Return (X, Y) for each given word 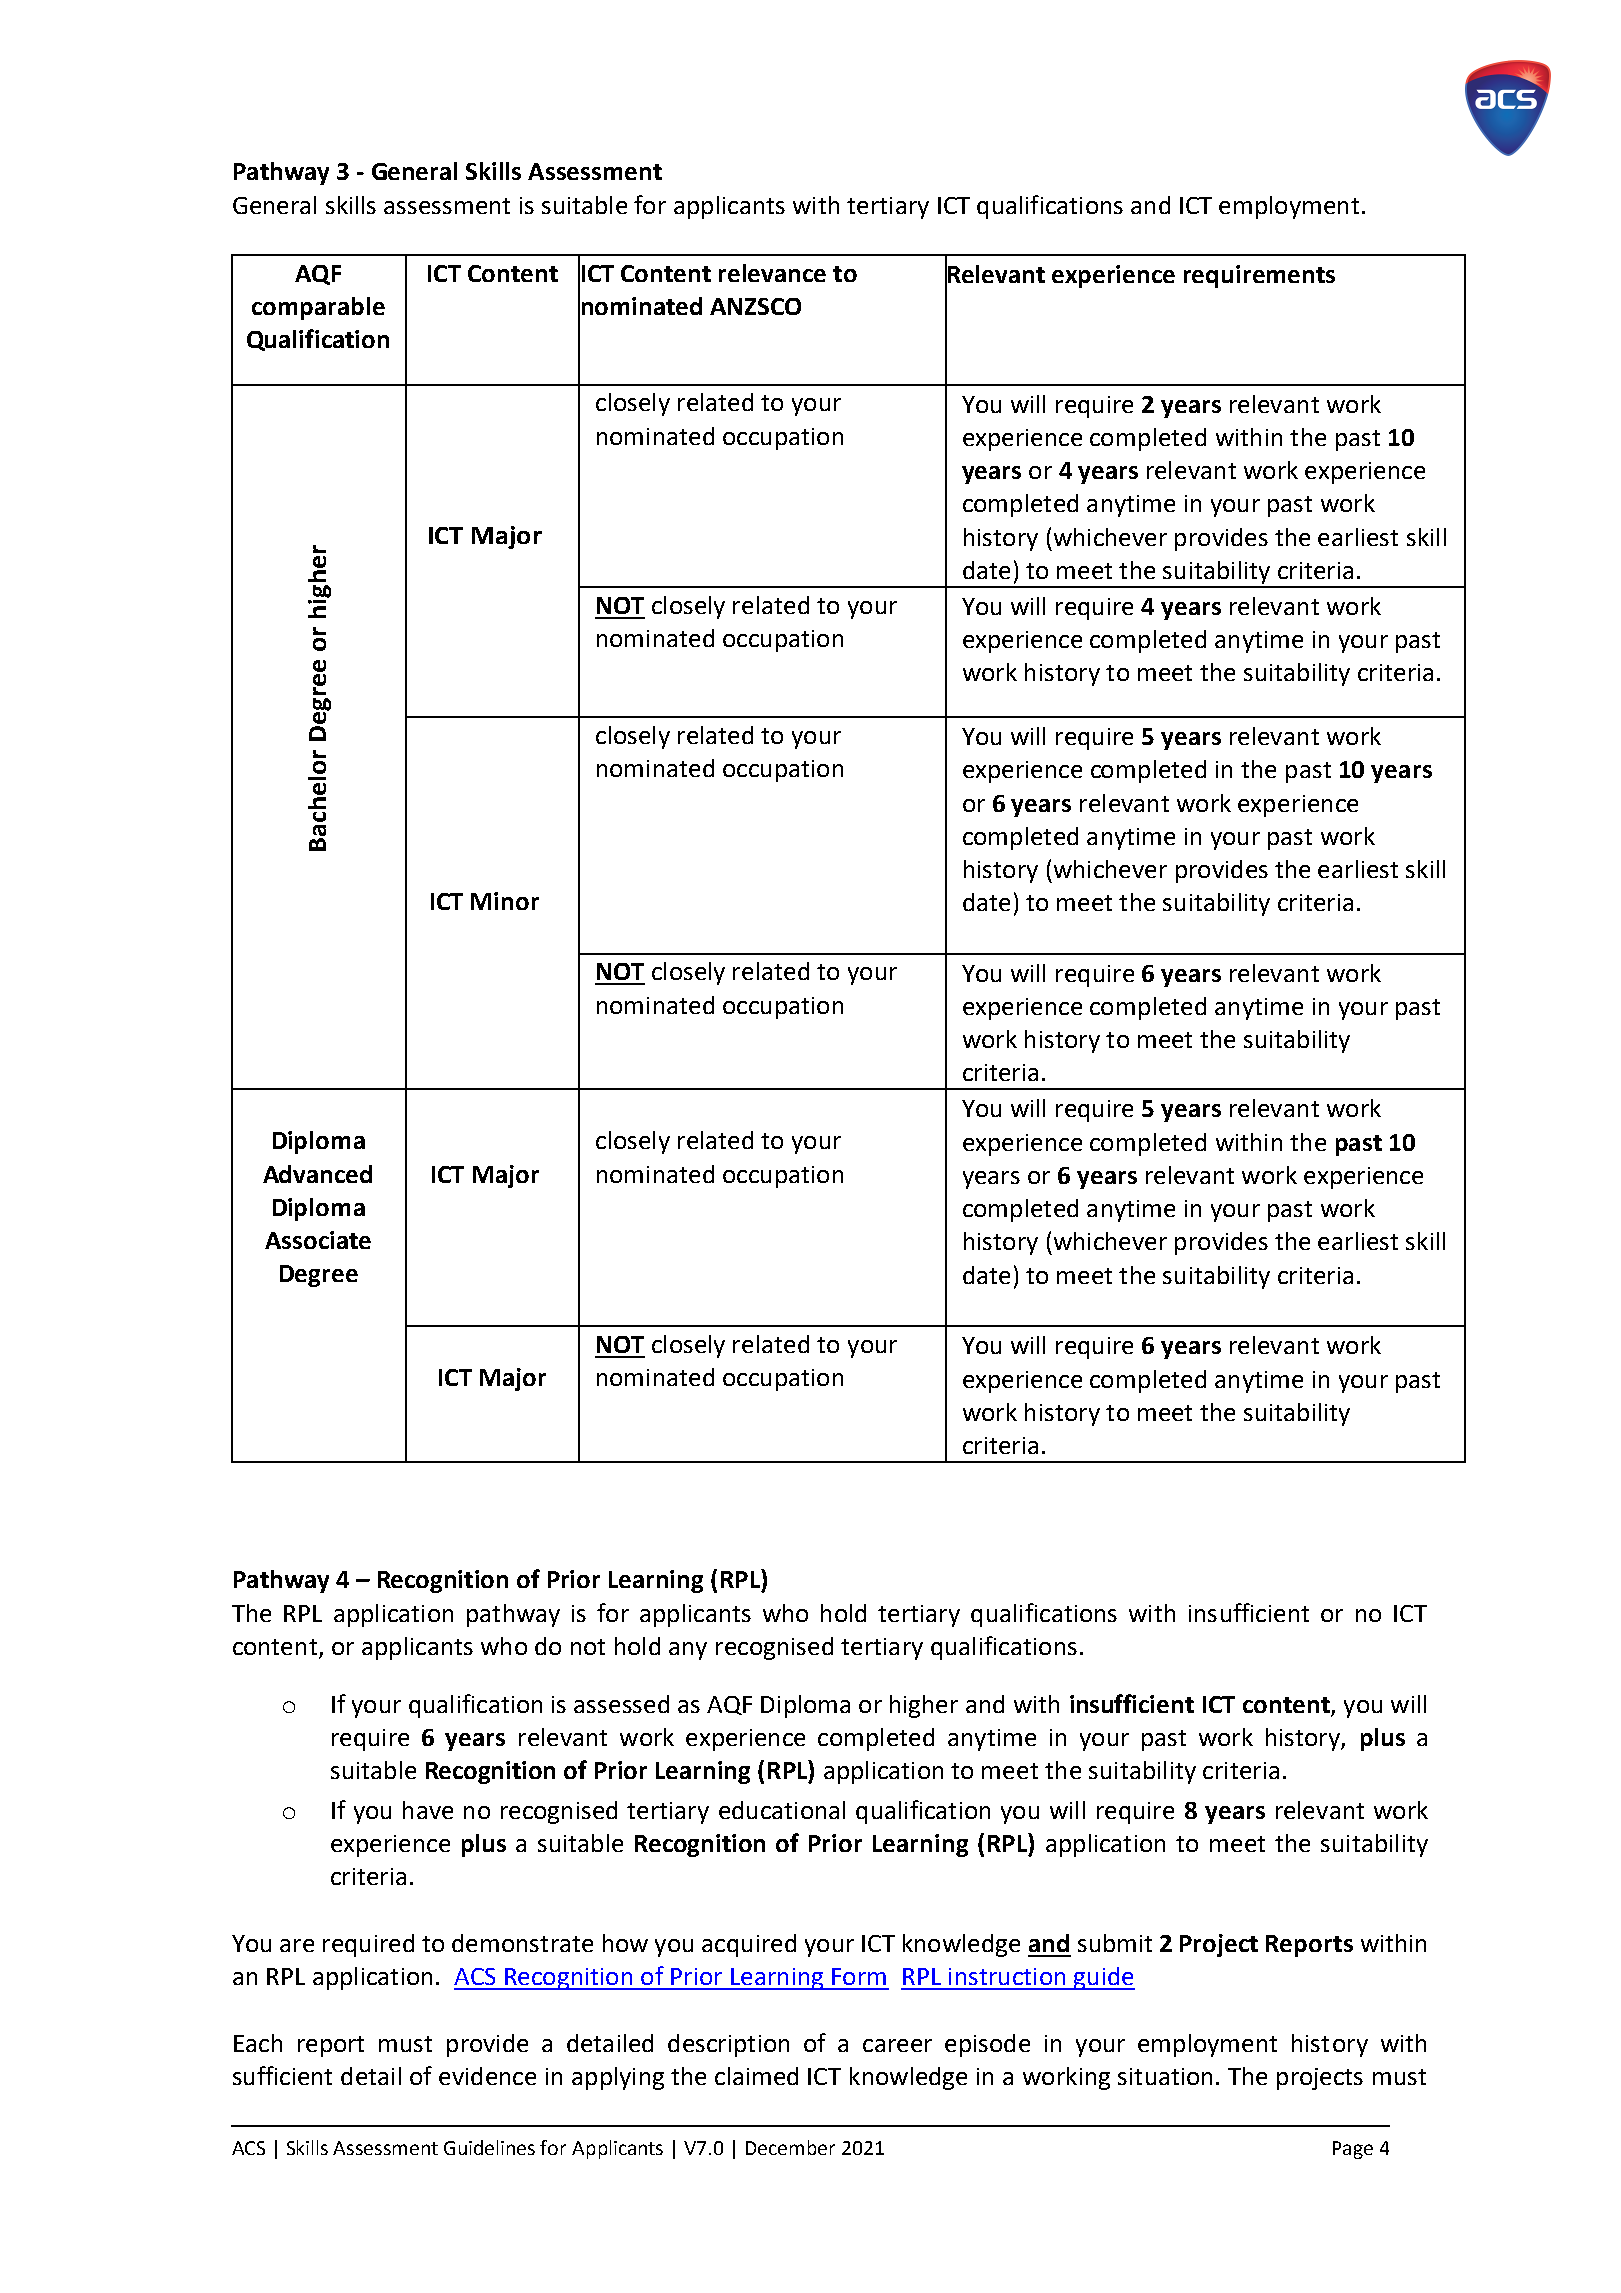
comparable (318, 308)
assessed (621, 1704)
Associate (318, 1240)
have (428, 1810)
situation (1165, 2076)
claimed (756, 2076)
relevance (772, 273)
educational (782, 1810)
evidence (487, 2076)
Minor (505, 901)
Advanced (317, 1174)
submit (1115, 1943)
